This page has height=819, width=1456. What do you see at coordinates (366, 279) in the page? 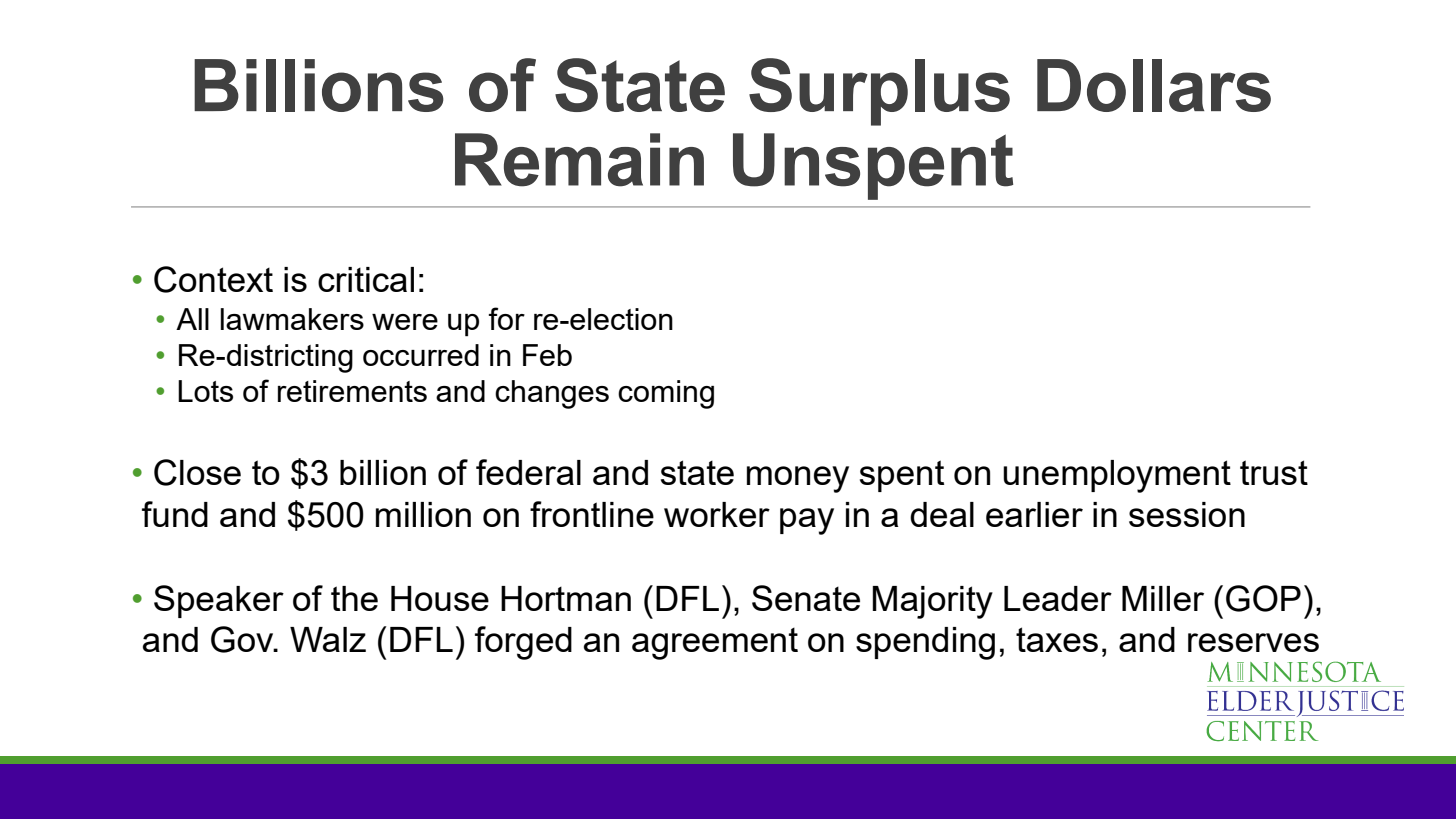
I see `critical` at bounding box center [366, 279].
